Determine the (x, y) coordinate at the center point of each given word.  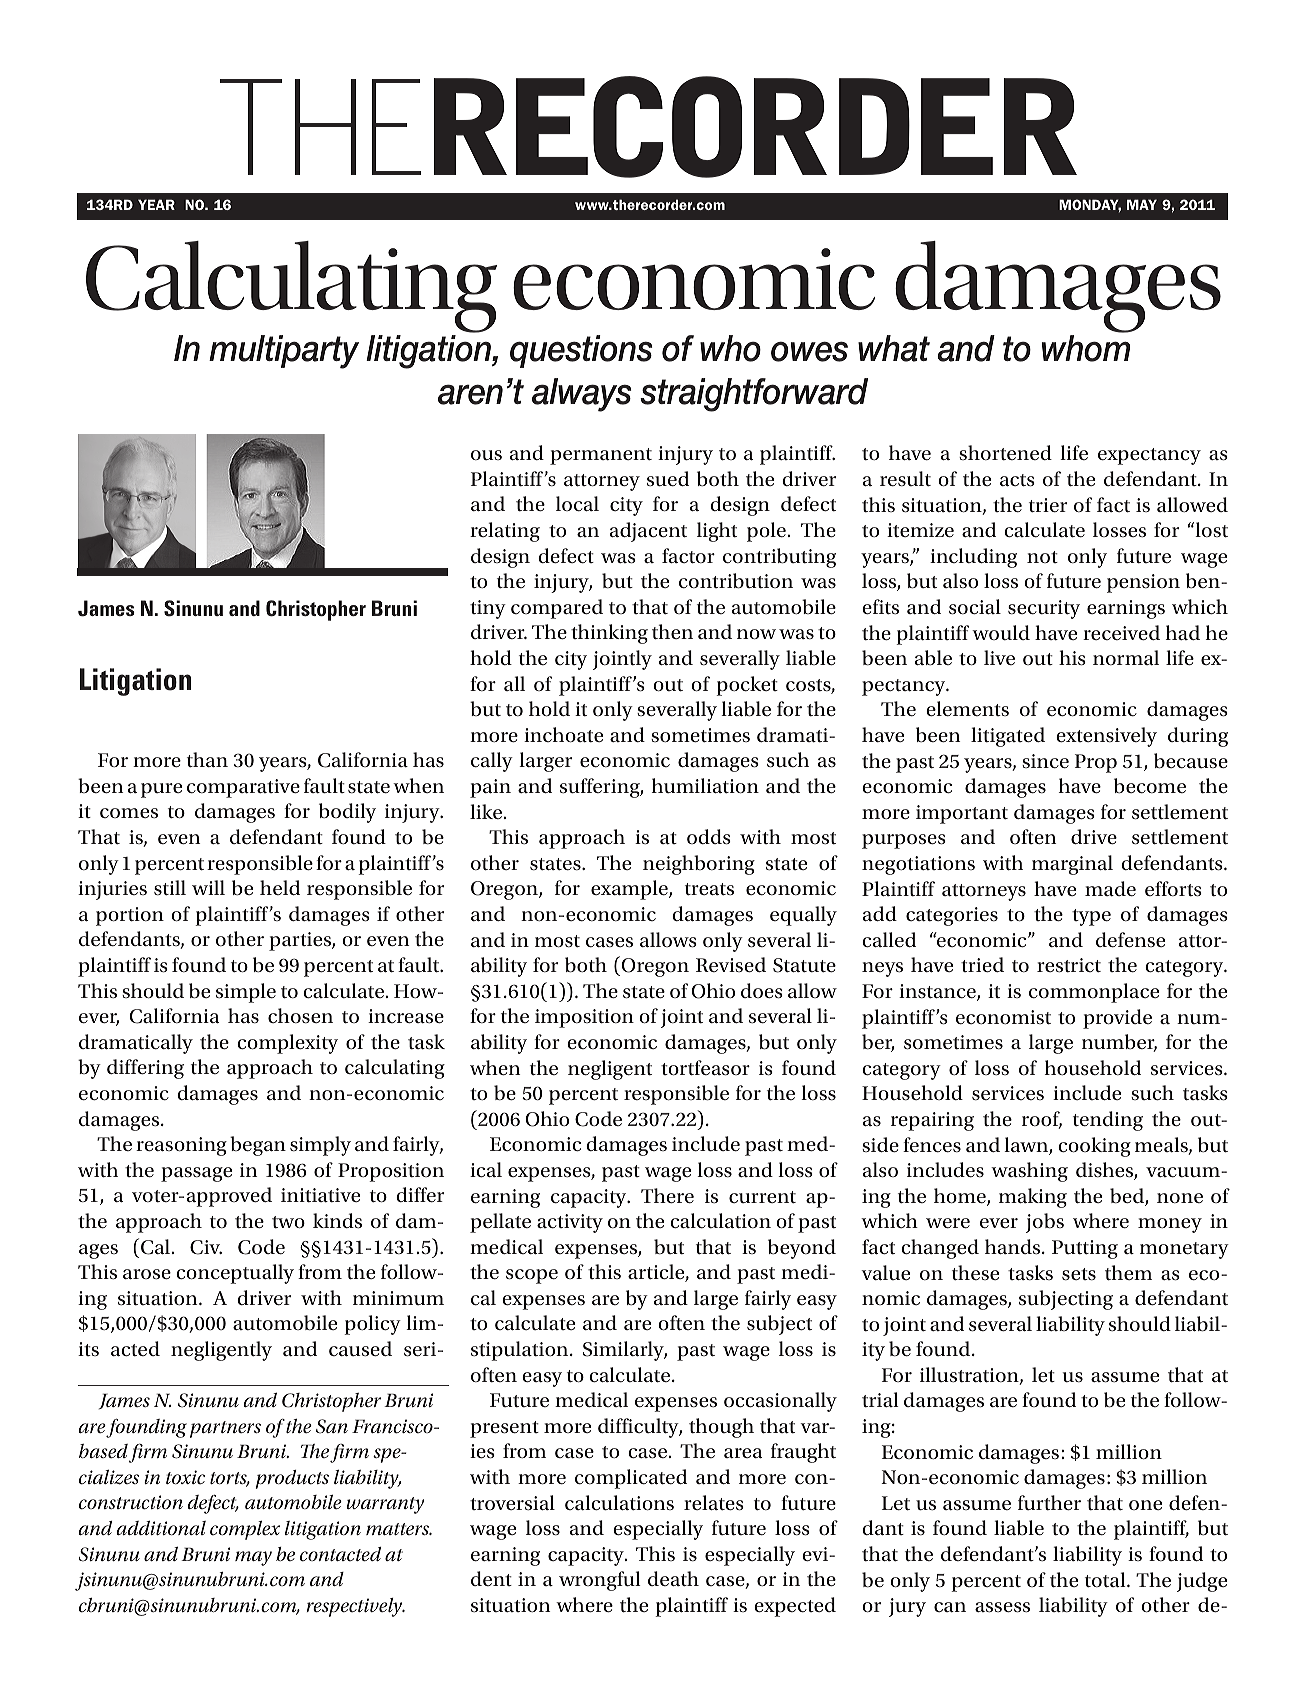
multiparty (284, 352)
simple (246, 993)
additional (161, 1528)
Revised (731, 964)
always (582, 395)
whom (1086, 348)
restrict (1069, 965)
